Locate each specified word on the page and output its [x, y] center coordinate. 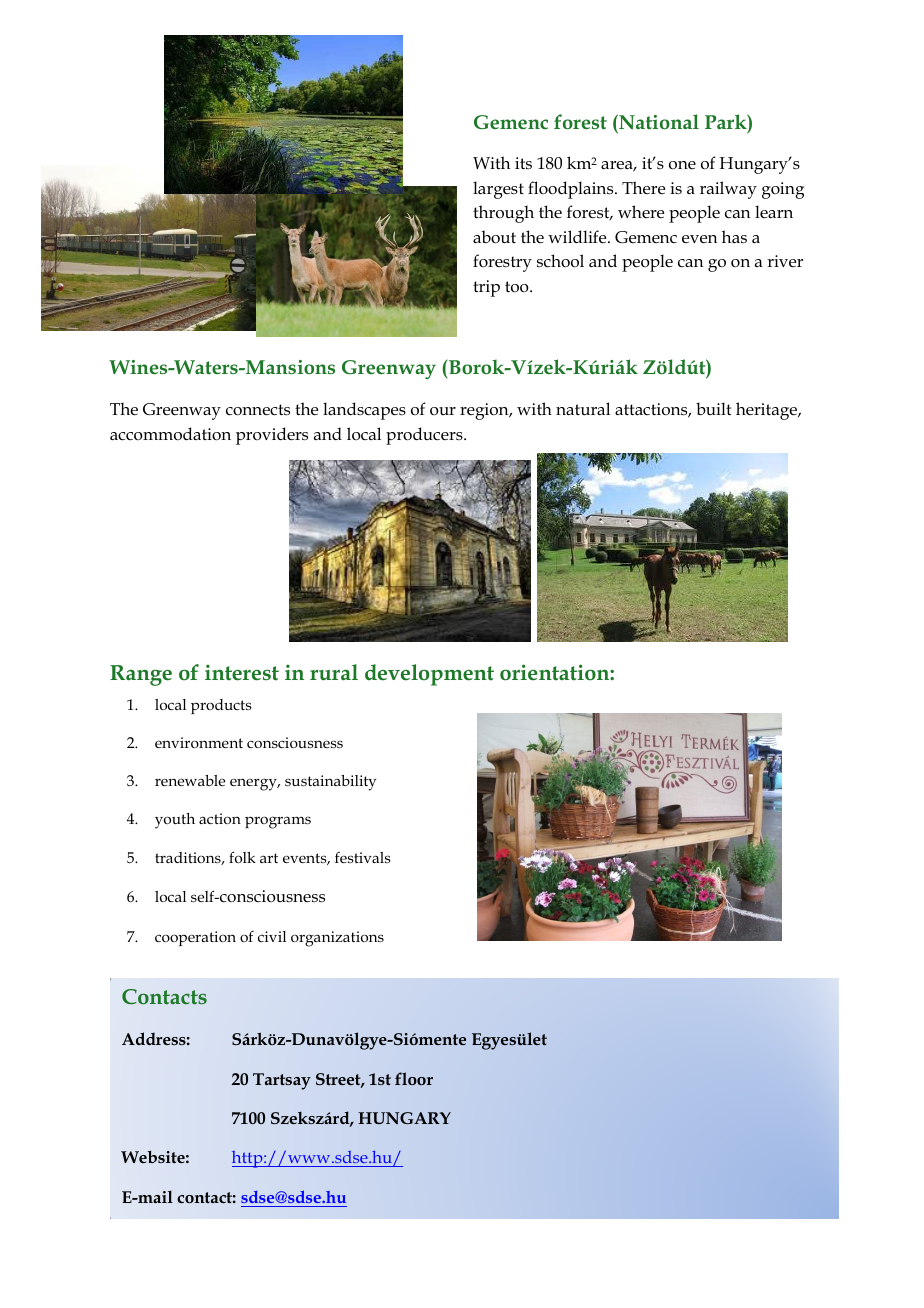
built [713, 408]
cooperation [195, 938]
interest [242, 672]
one [682, 165]
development [429, 675]
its [523, 163]
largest [498, 190]
